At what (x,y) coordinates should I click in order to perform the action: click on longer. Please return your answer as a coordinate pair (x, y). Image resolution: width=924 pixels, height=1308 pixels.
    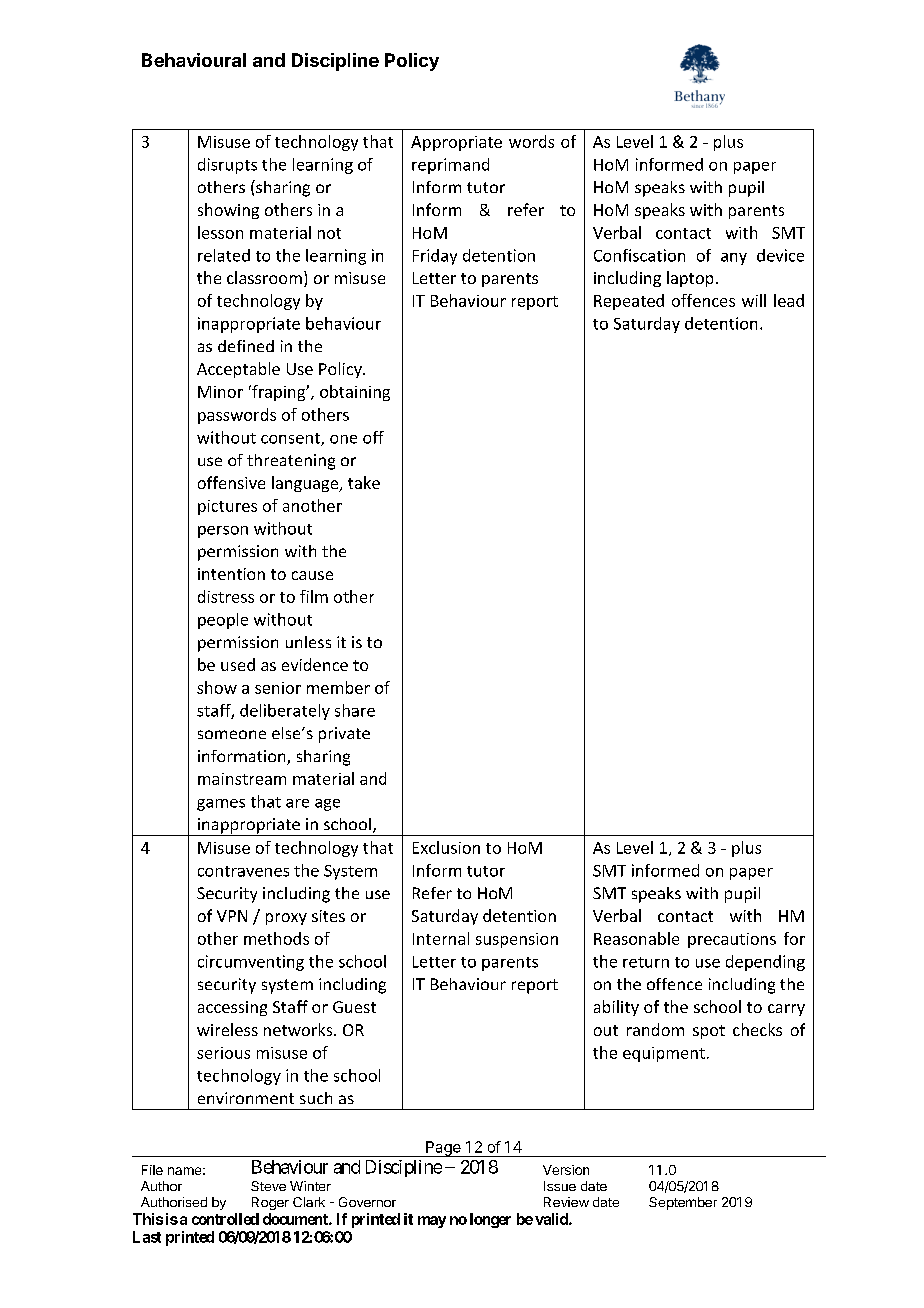
    Looking at the image, I should click on (490, 1220).
